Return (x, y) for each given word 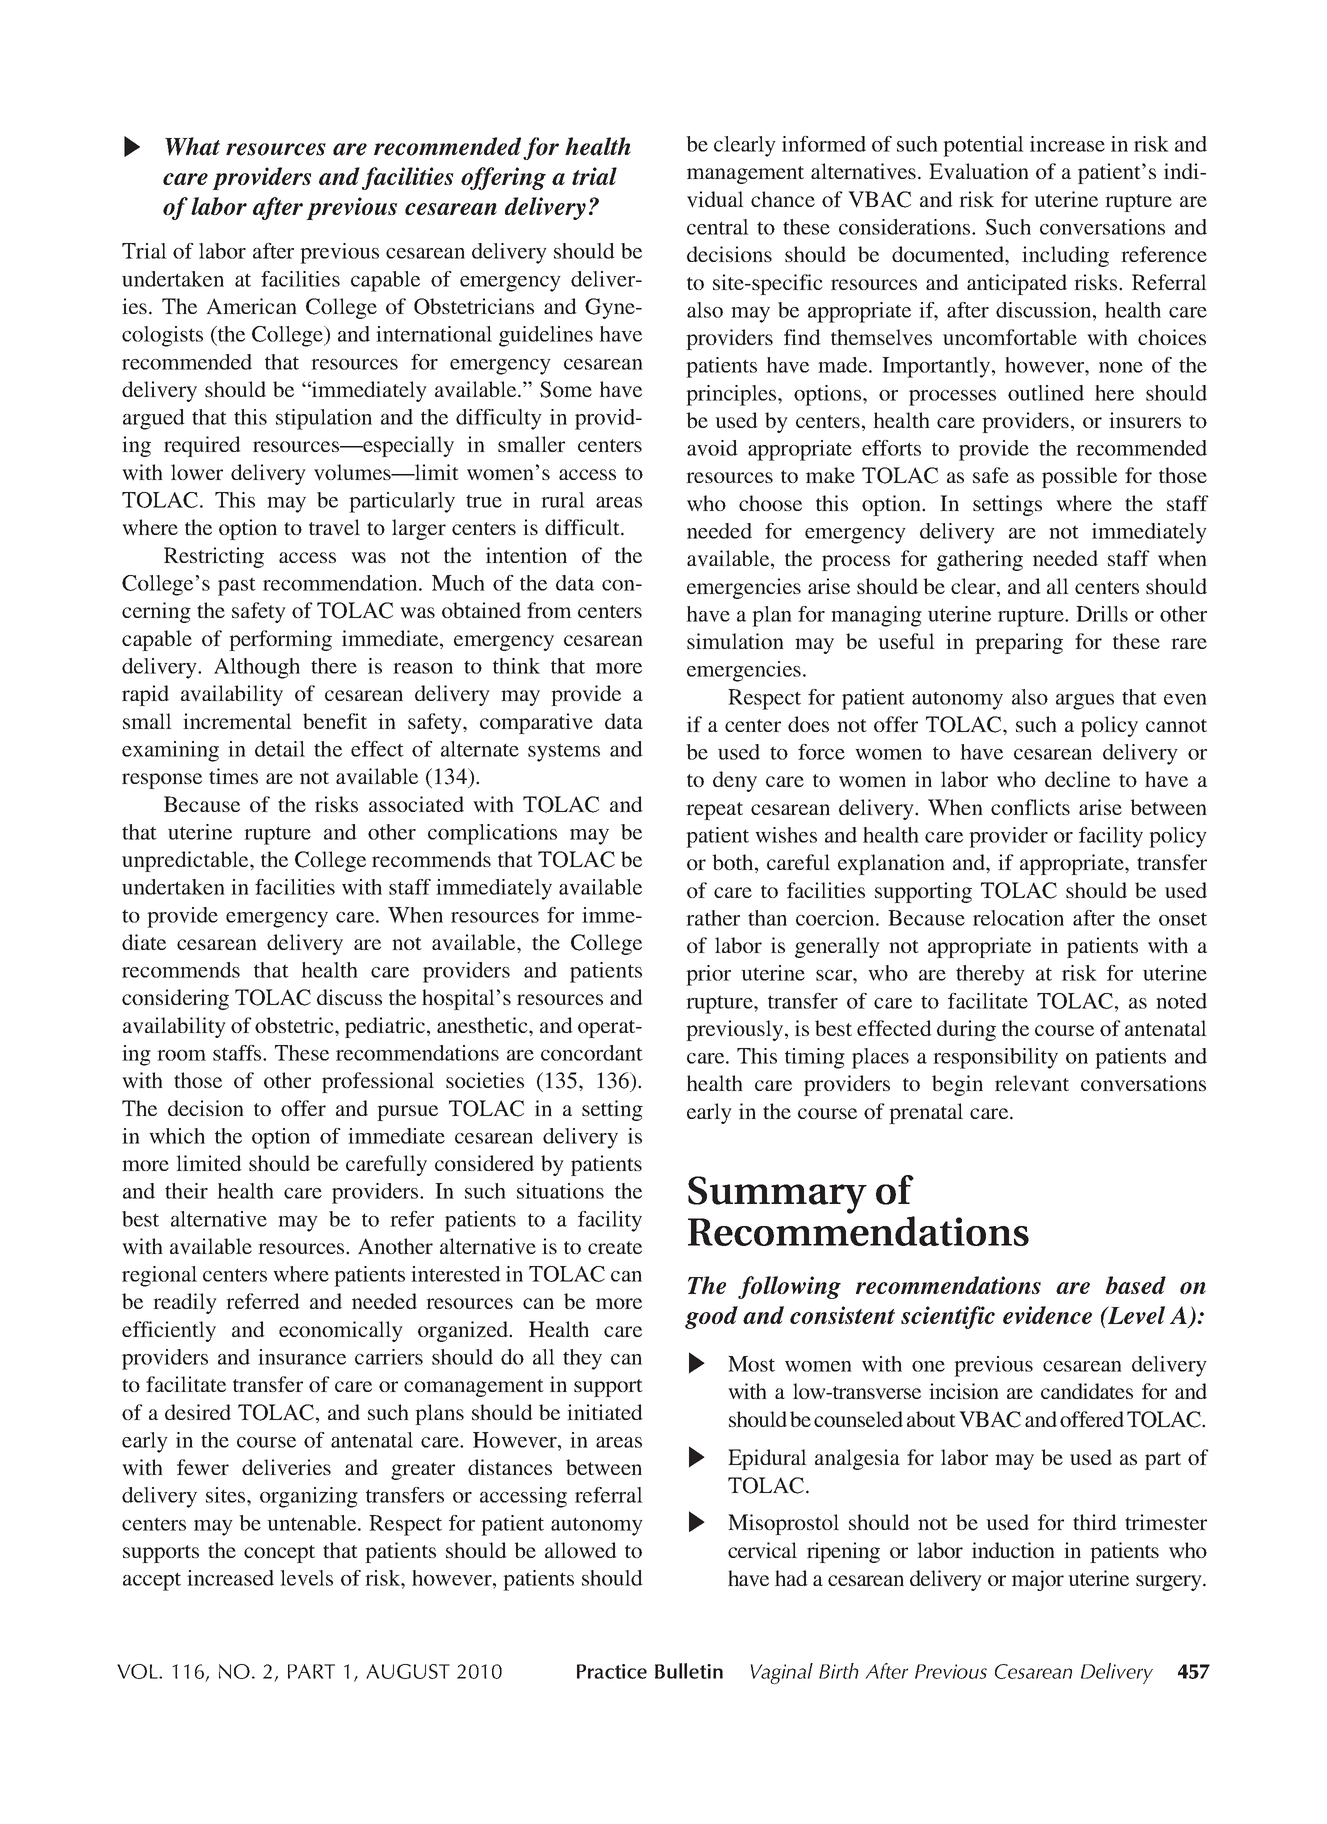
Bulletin (689, 1671)
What (192, 146)
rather (713, 918)
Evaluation (979, 171)
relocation (1018, 918)
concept (279, 1554)
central (718, 227)
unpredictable (186, 861)
